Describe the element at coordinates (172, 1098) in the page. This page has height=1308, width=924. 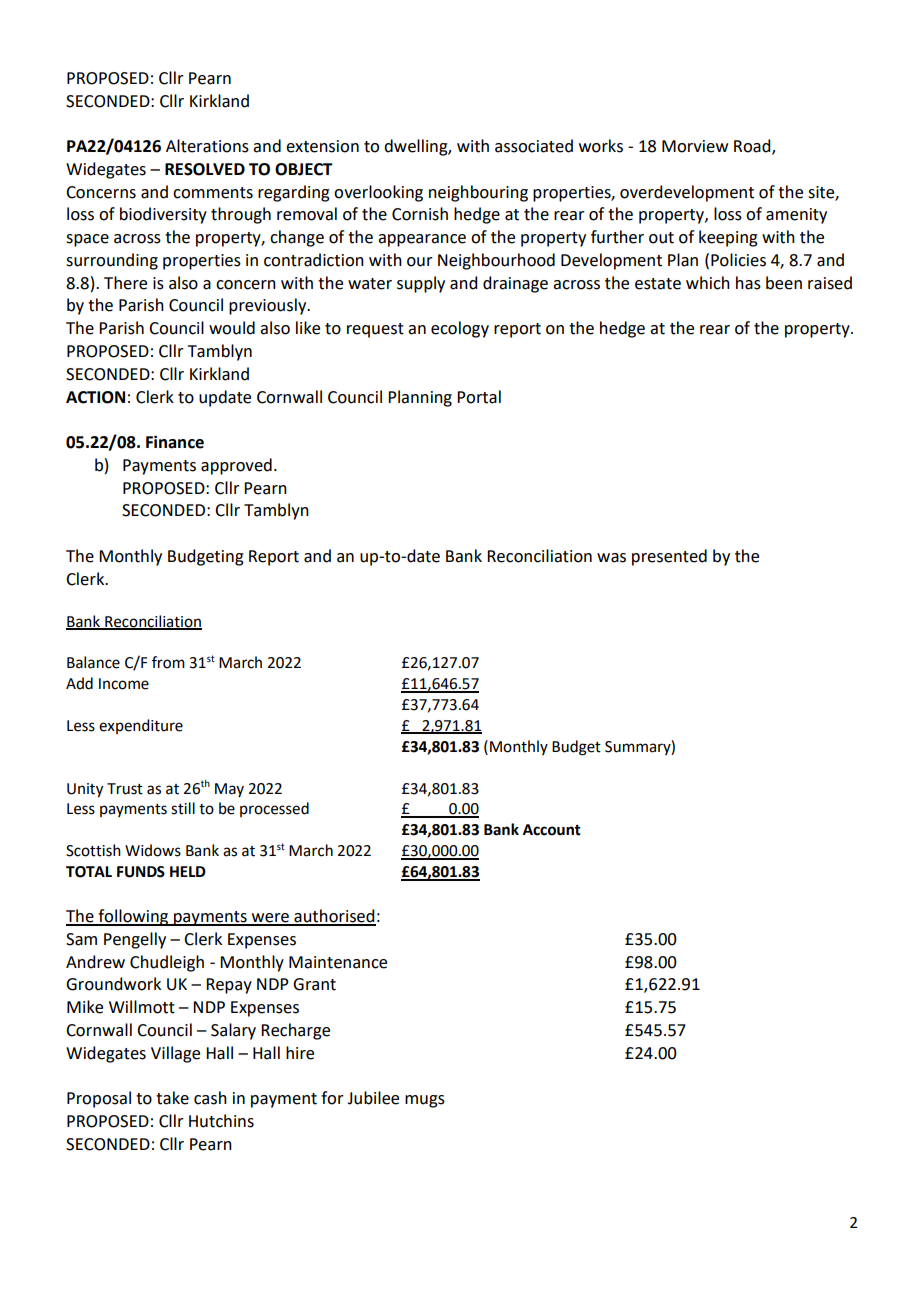
I see `take` at that location.
